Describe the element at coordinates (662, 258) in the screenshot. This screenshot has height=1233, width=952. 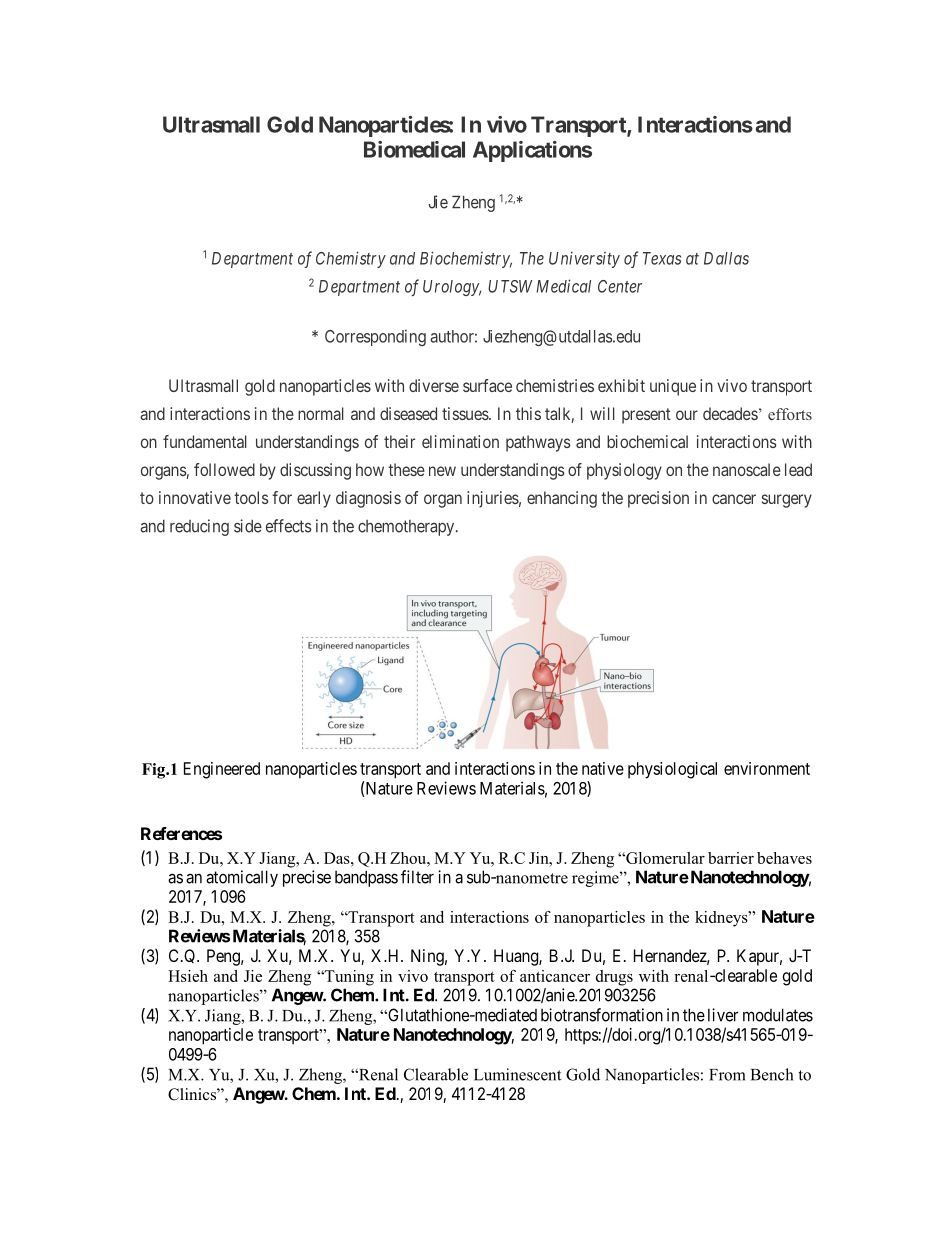
I see `Texas` at that location.
